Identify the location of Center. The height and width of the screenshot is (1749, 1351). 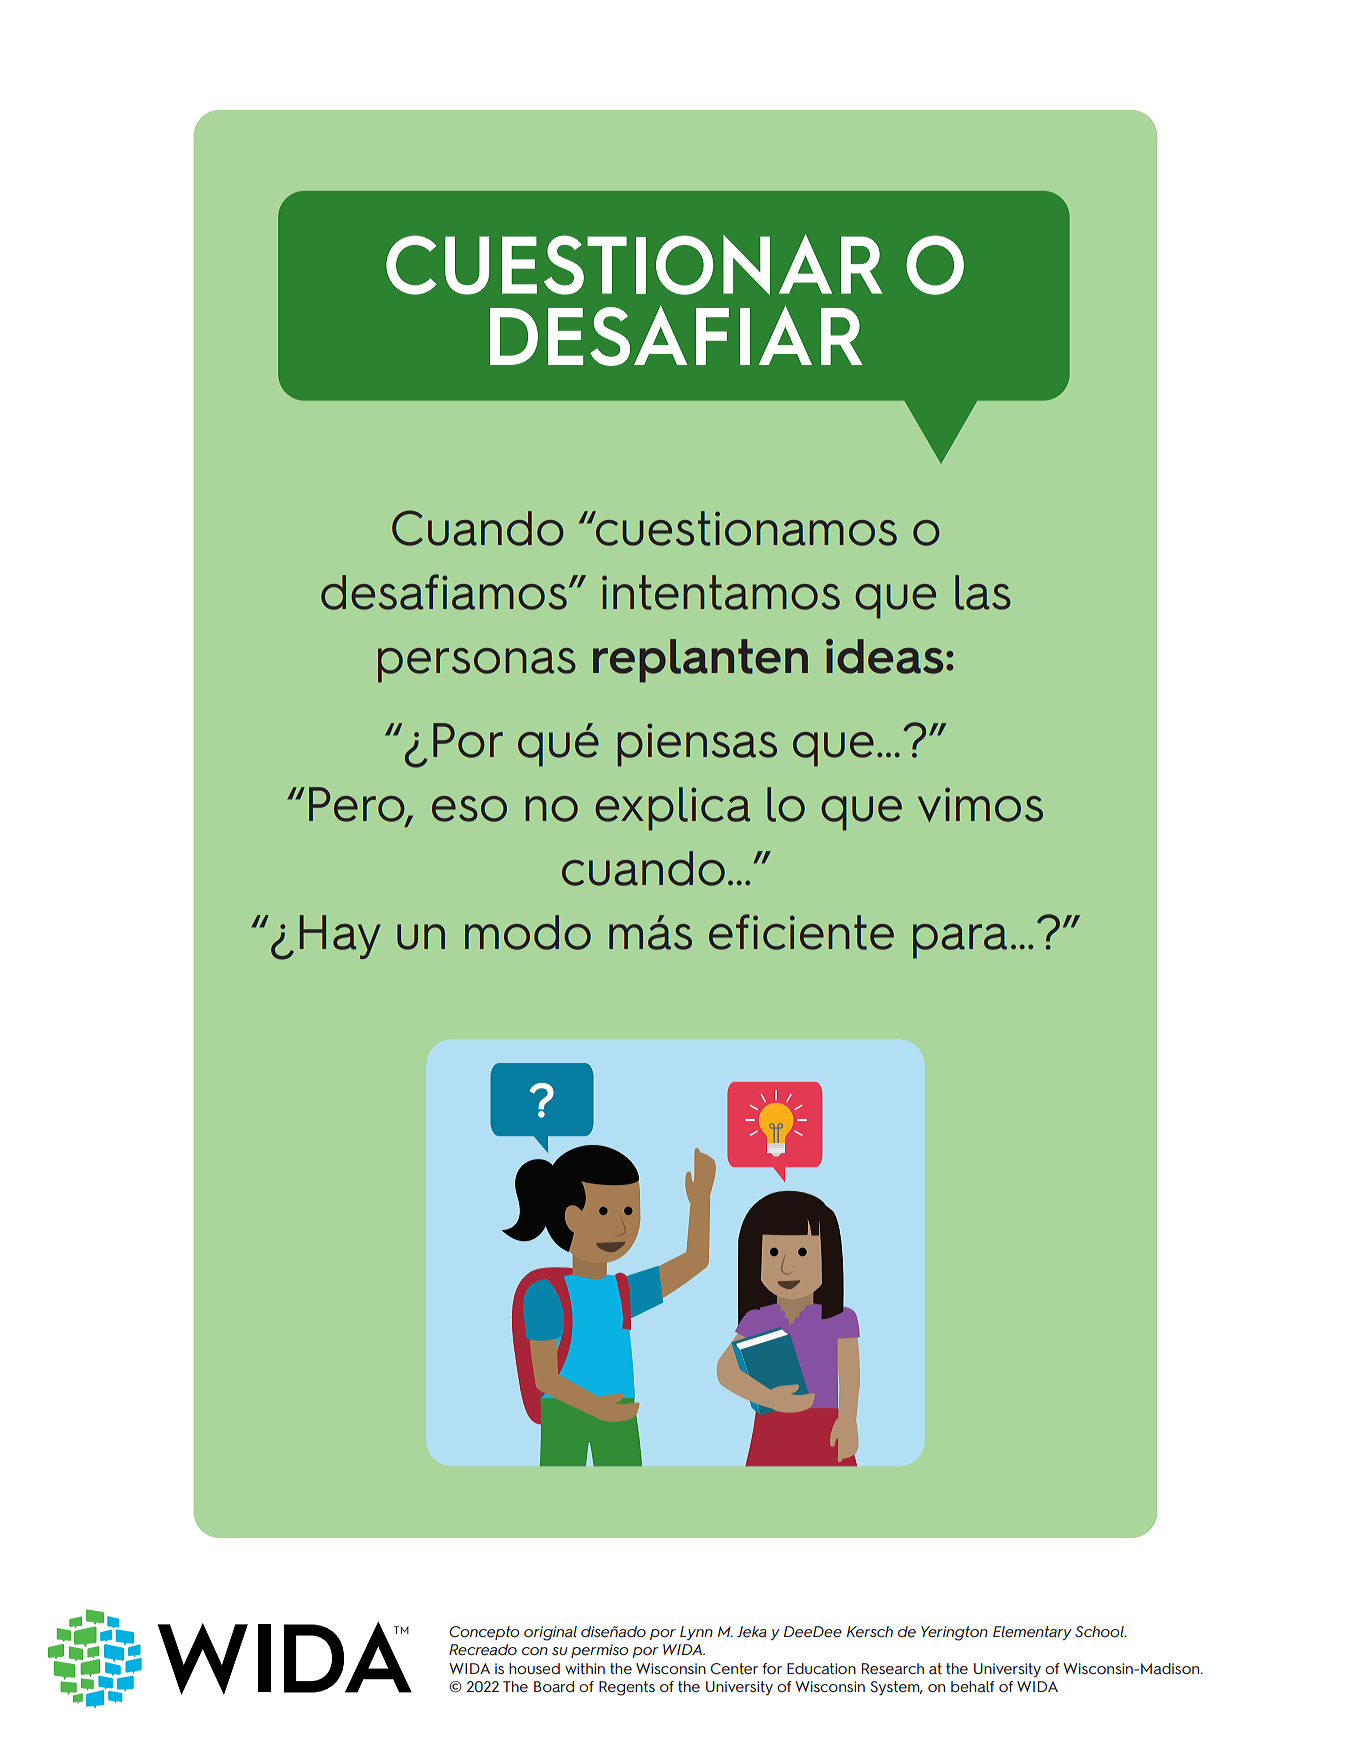
(734, 1668).
